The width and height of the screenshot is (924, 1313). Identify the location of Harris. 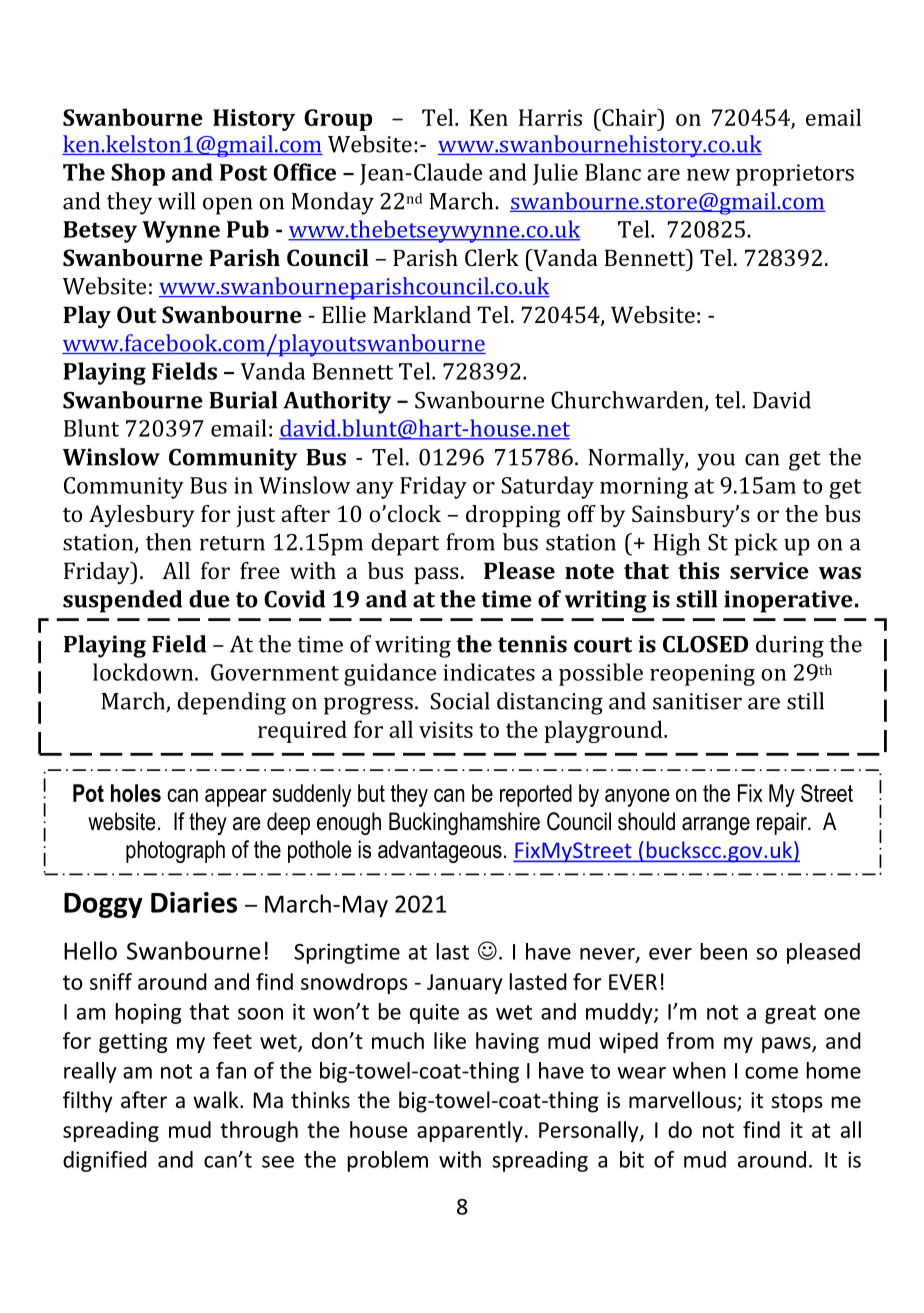
(550, 117).
